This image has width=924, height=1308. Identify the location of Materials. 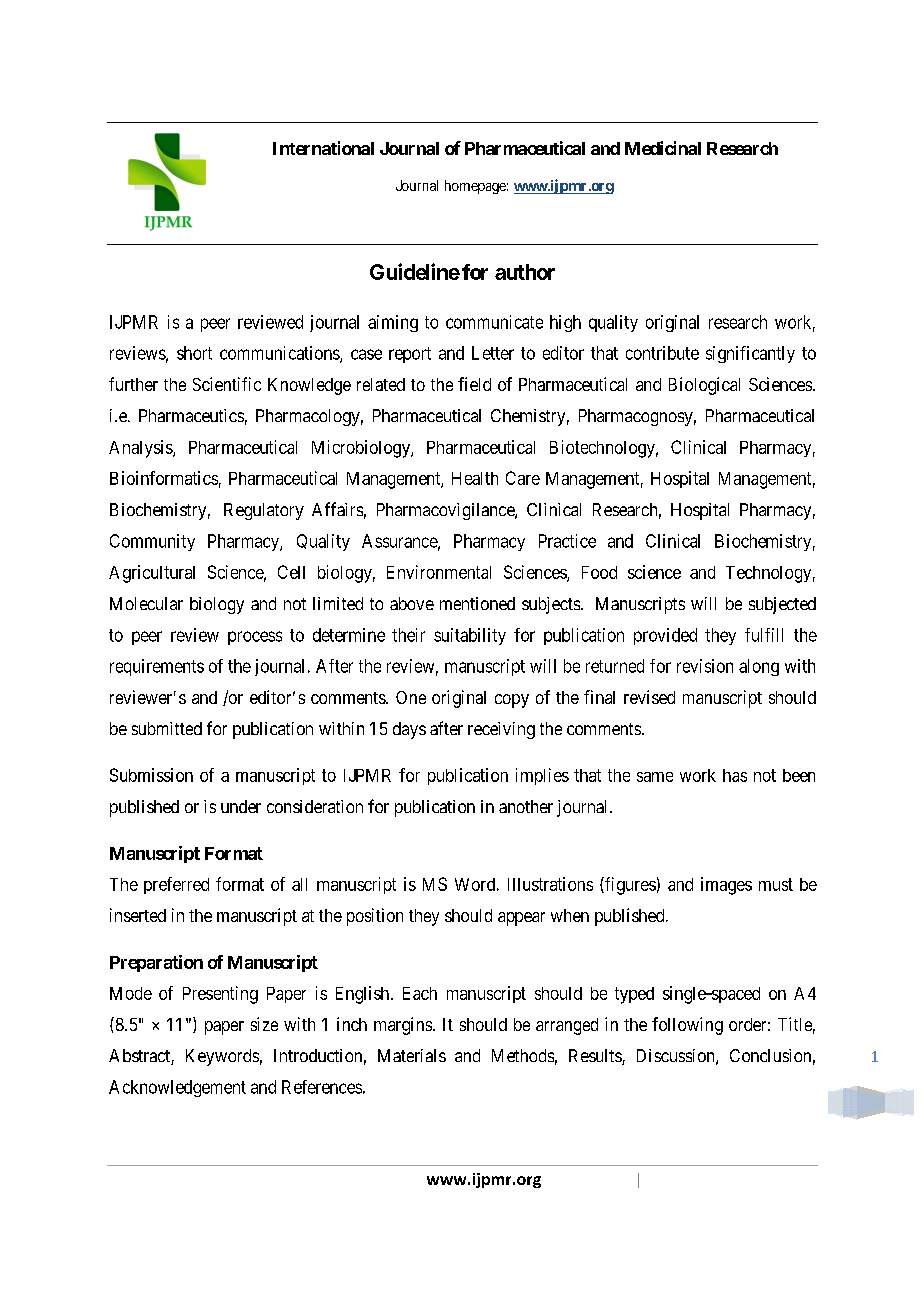
(412, 1055).
